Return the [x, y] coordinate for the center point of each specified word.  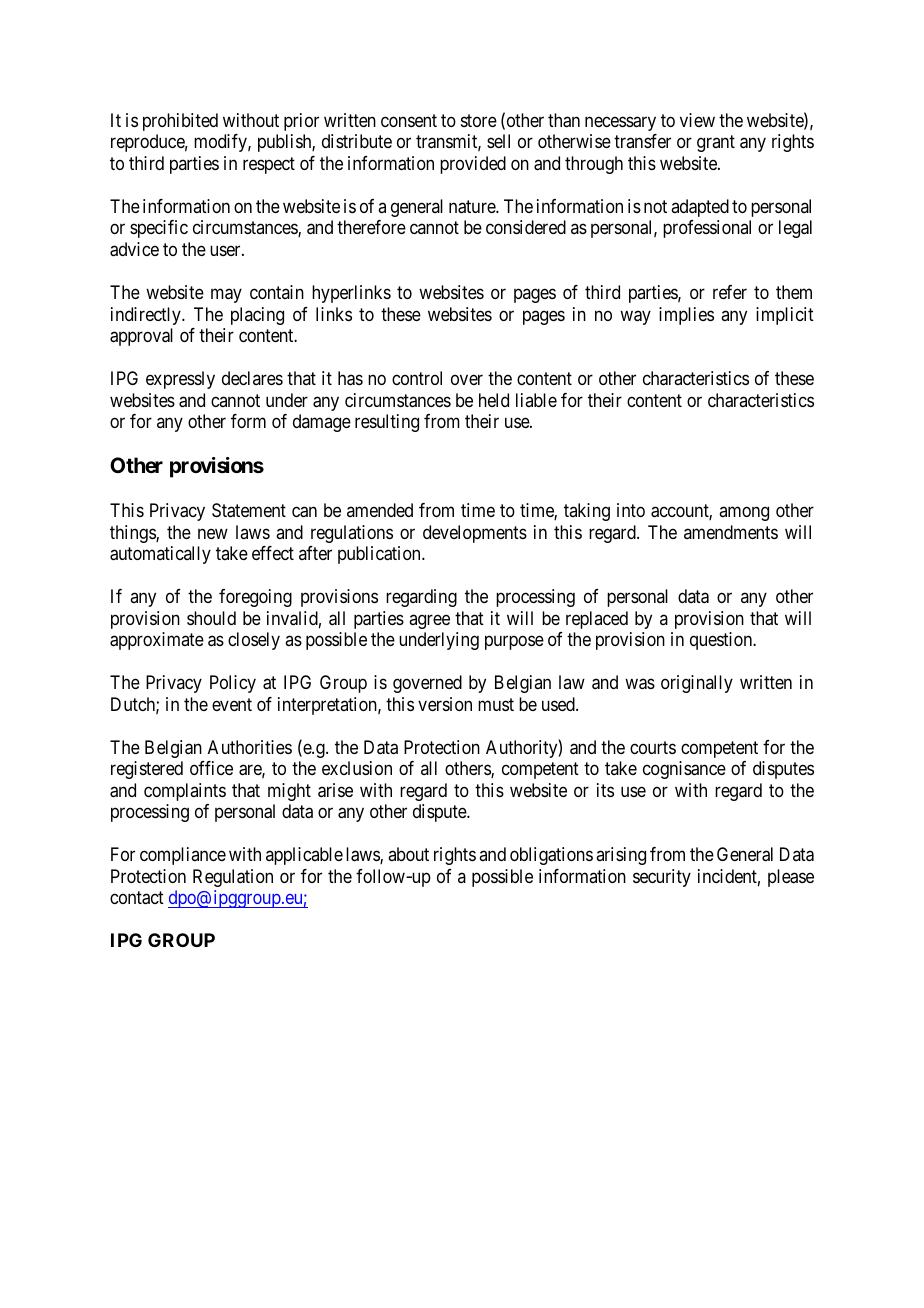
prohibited [180, 122]
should [211, 618]
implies [686, 316]
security [662, 878]
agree [429, 621]
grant [716, 144]
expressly [180, 380]
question [722, 641]
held [494, 400]
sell [498, 141]
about [408, 854]
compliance [183, 856]
